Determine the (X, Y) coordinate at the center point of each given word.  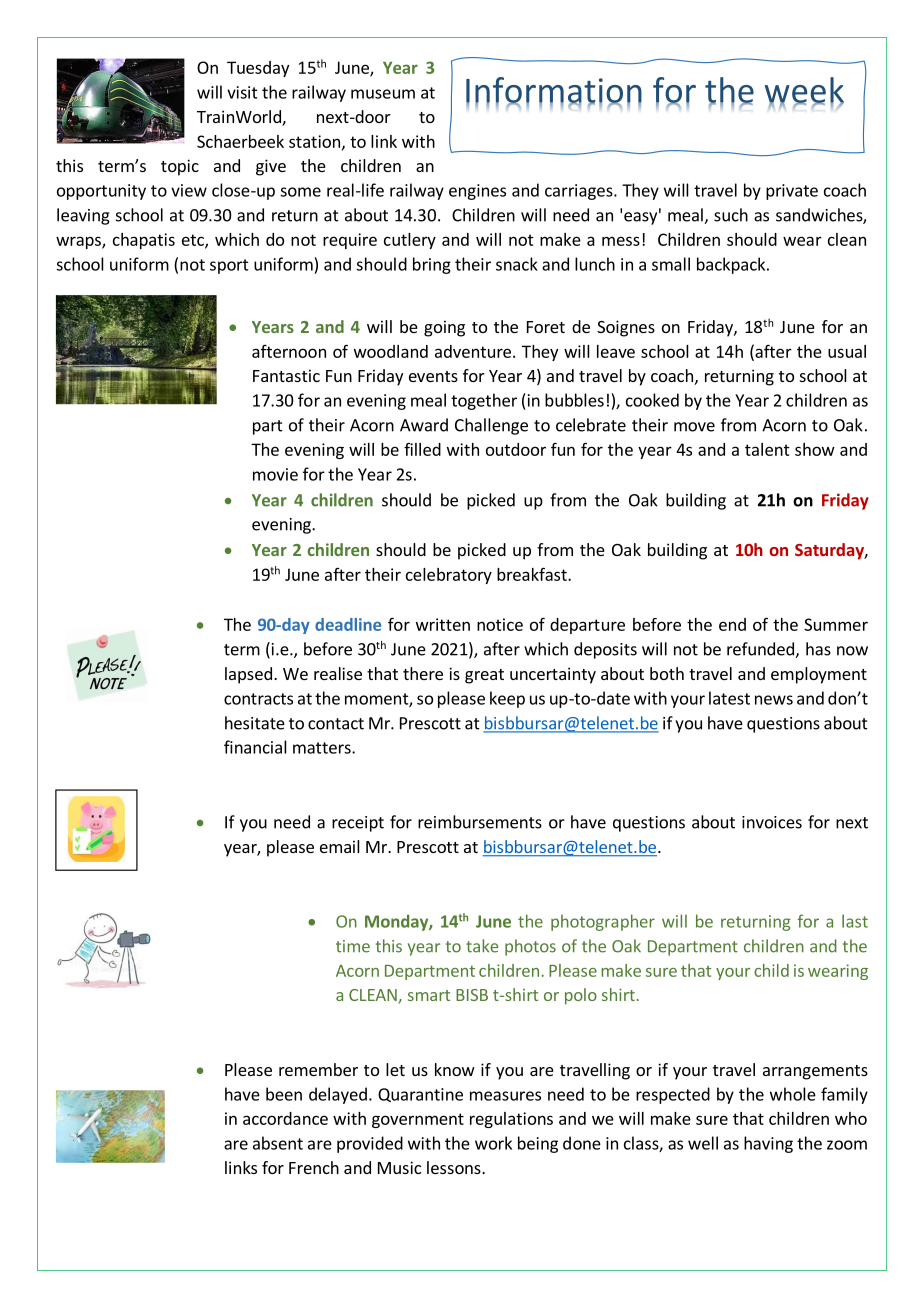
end (732, 624)
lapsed (248, 675)
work (493, 1143)
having (768, 1144)
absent (278, 1143)
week (804, 91)
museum (383, 94)
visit (242, 92)
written (443, 624)
